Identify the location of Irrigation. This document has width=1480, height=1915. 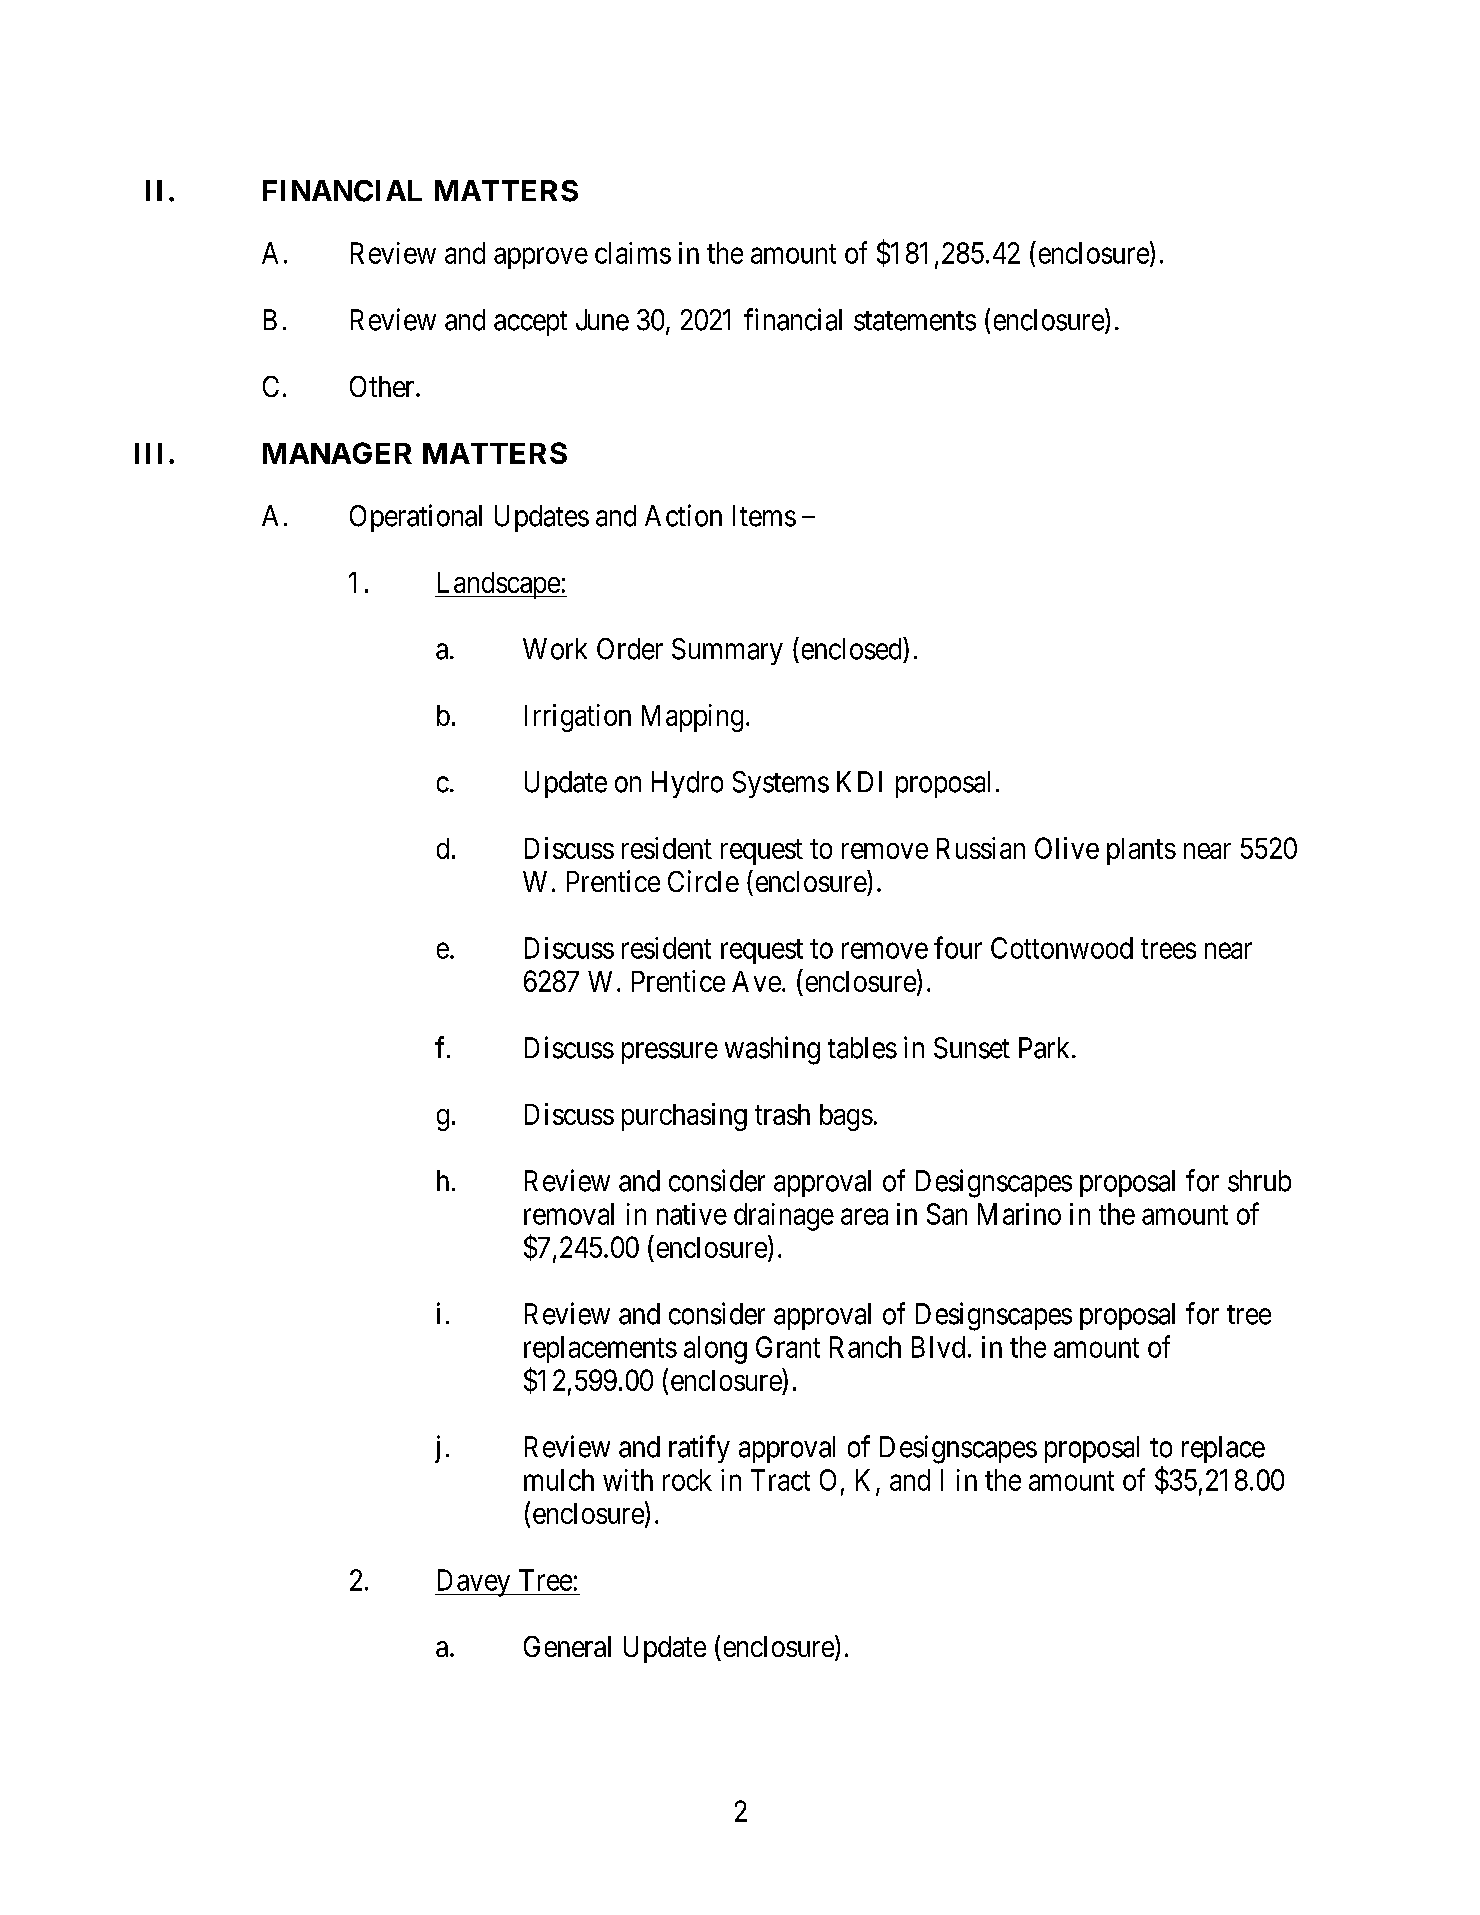
(578, 718).
